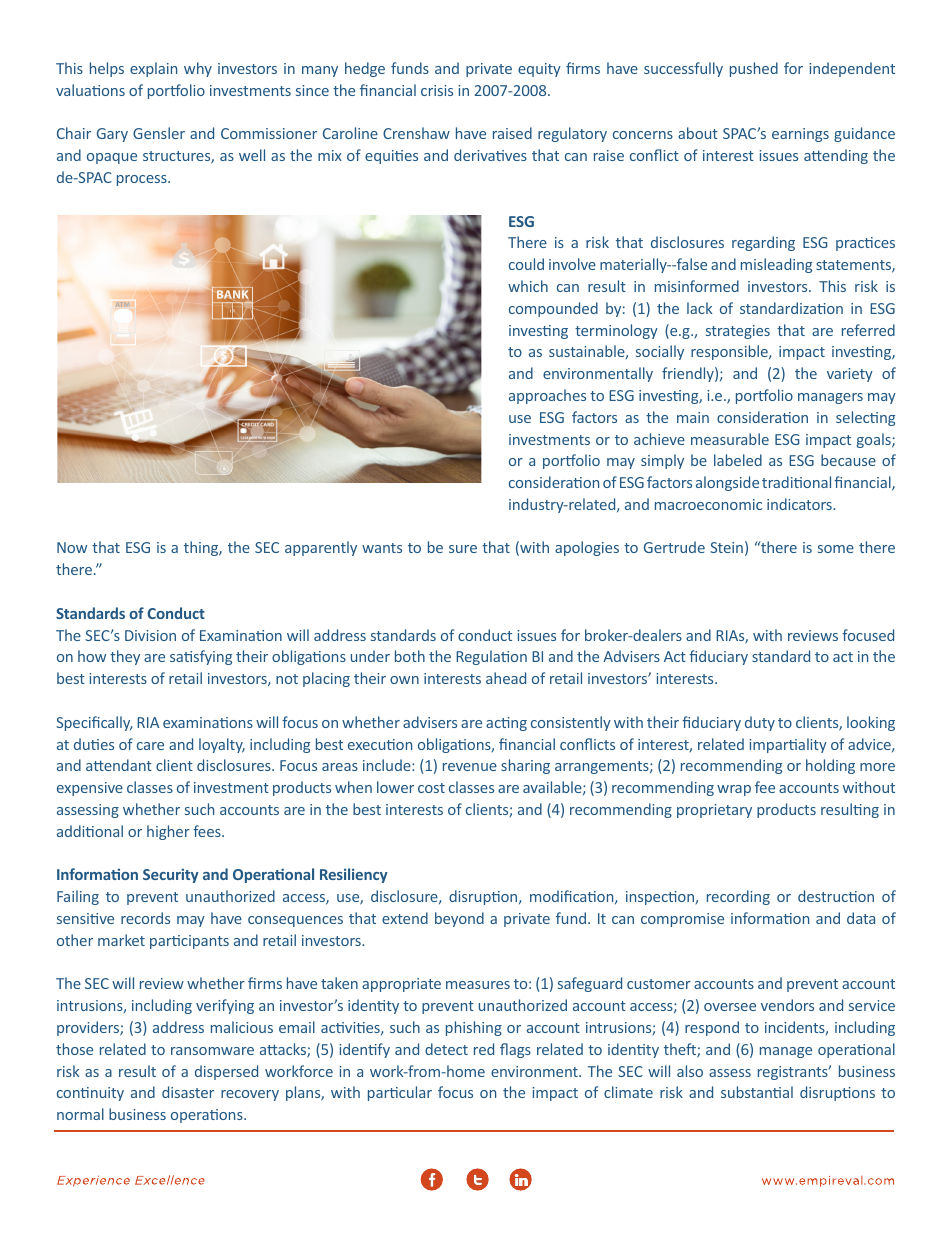  I want to click on explain, so click(153, 69).
